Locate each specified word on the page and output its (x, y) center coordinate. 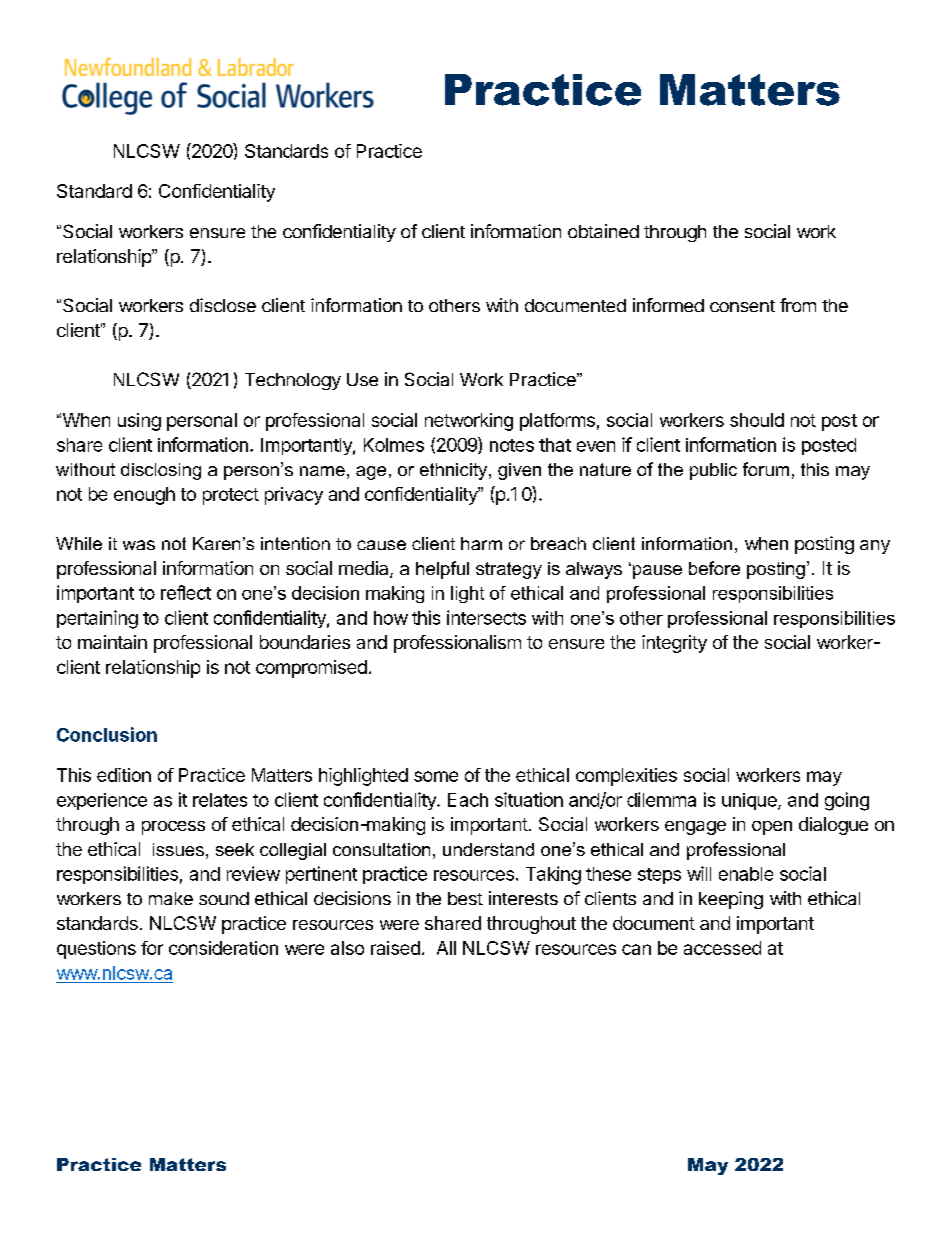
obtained (603, 231)
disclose (223, 305)
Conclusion (107, 734)
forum (766, 469)
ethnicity (455, 471)
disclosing (161, 471)
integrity (674, 644)
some (436, 776)
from (798, 305)
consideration (223, 948)
